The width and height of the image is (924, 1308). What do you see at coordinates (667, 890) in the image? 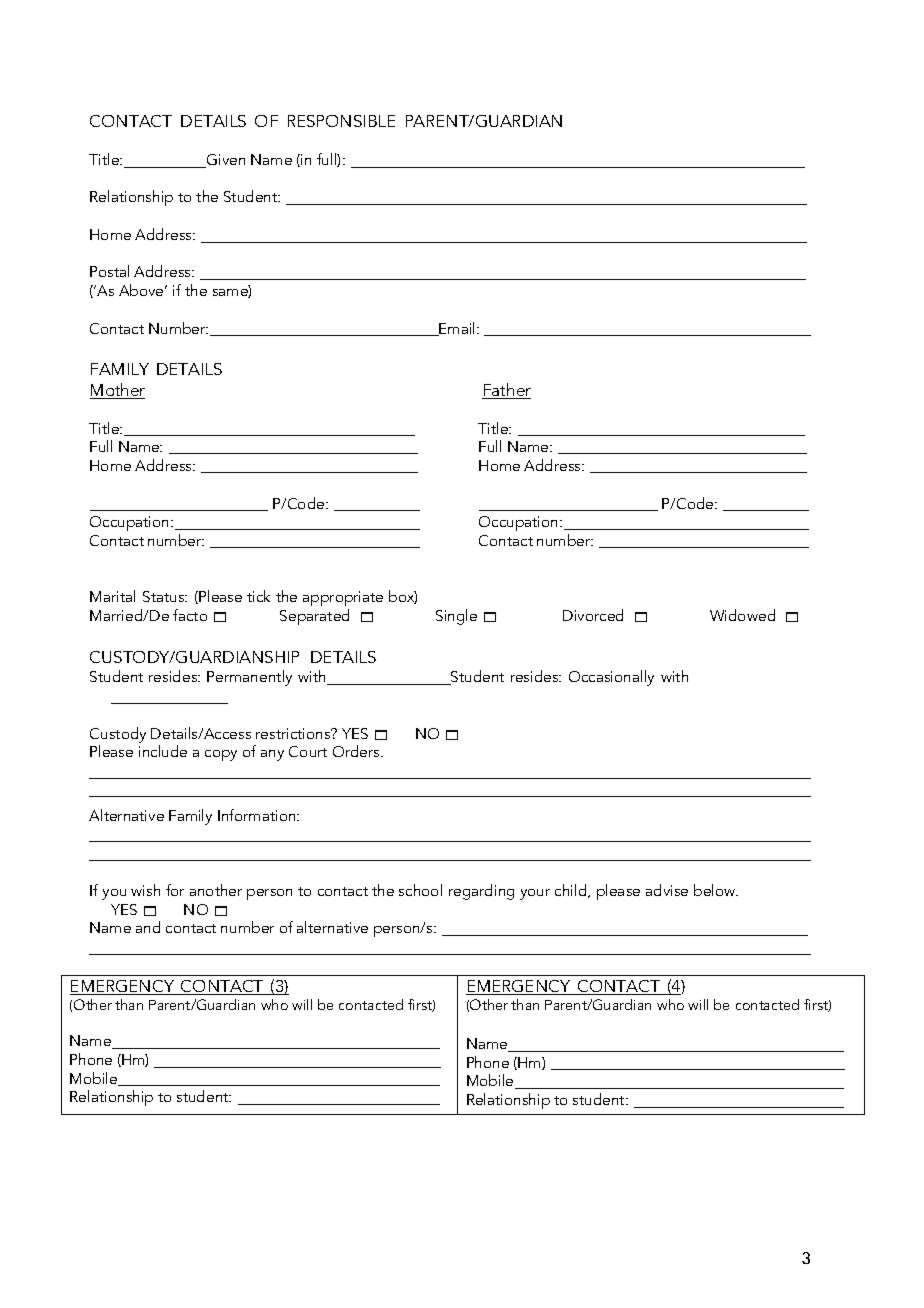
I see `advise` at bounding box center [667, 890].
